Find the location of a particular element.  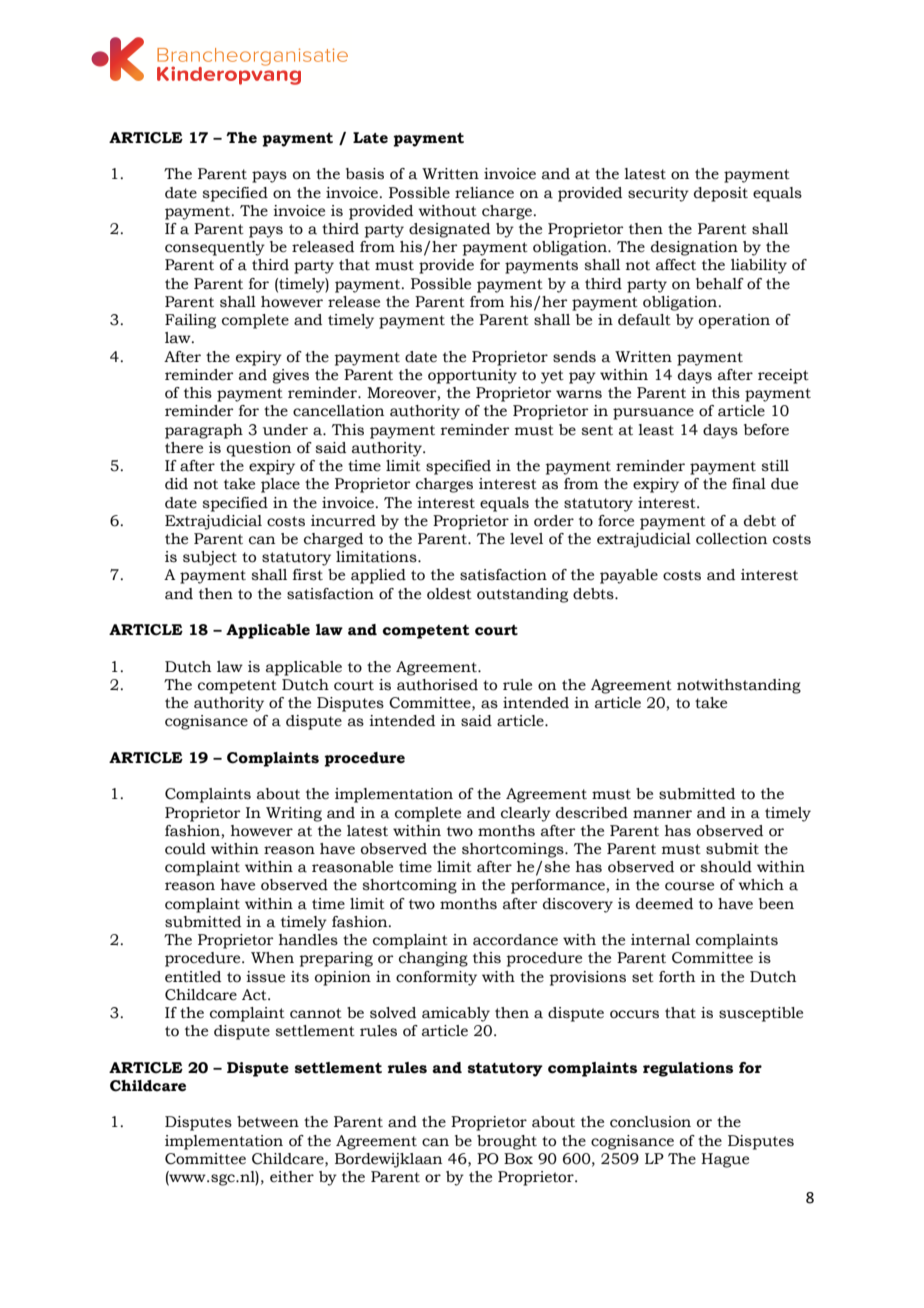

accordance is located at coordinates (515, 940).
